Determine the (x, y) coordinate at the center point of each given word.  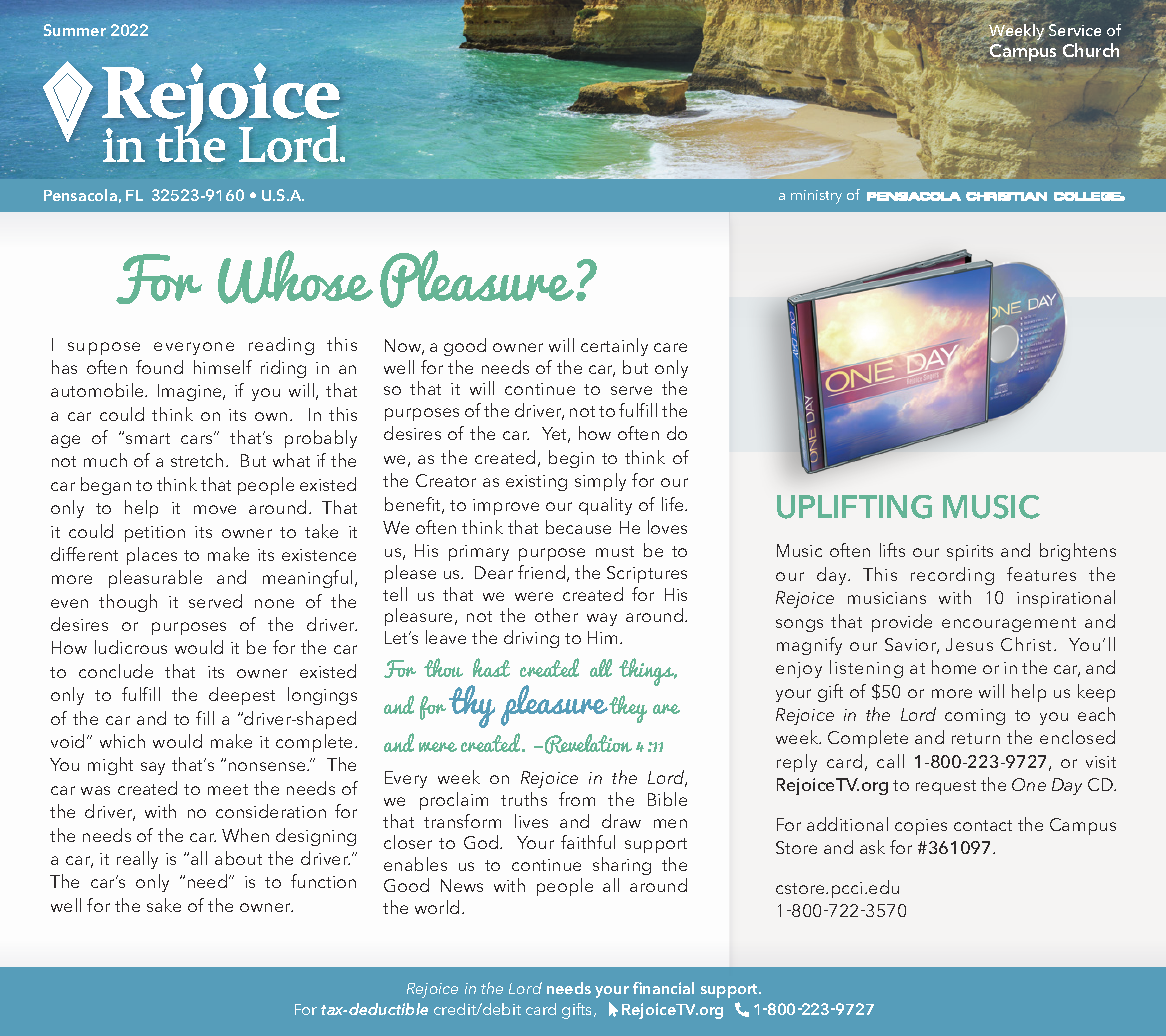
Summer (75, 30)
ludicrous (131, 647)
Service (1074, 29)
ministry (816, 197)
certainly (614, 347)
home (954, 667)
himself (223, 367)
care (670, 347)
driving (531, 639)
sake (164, 905)
